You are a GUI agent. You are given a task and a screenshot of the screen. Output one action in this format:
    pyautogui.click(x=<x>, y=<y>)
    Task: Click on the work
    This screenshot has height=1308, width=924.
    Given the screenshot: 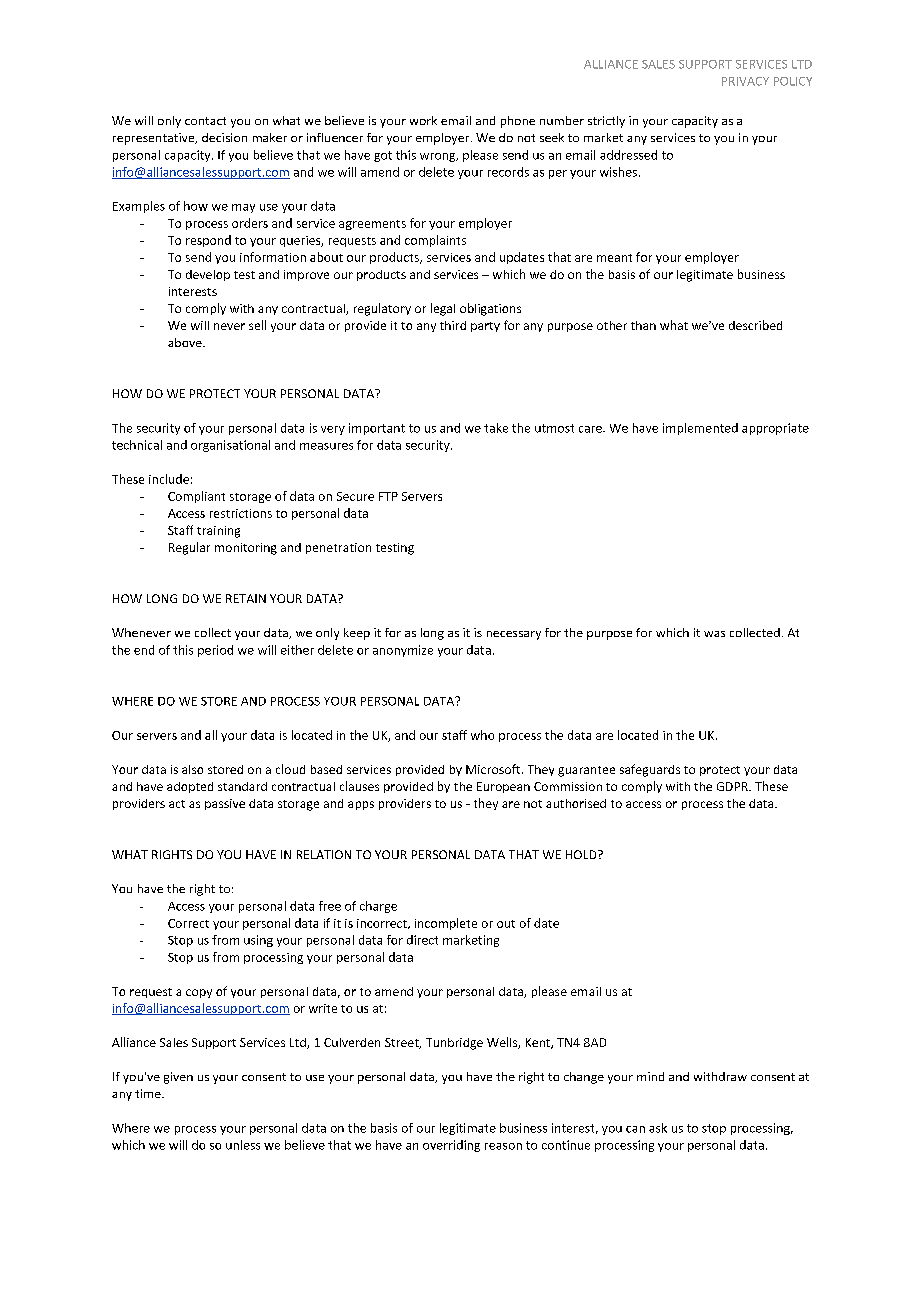 What is the action you would take?
    pyautogui.click(x=423, y=120)
